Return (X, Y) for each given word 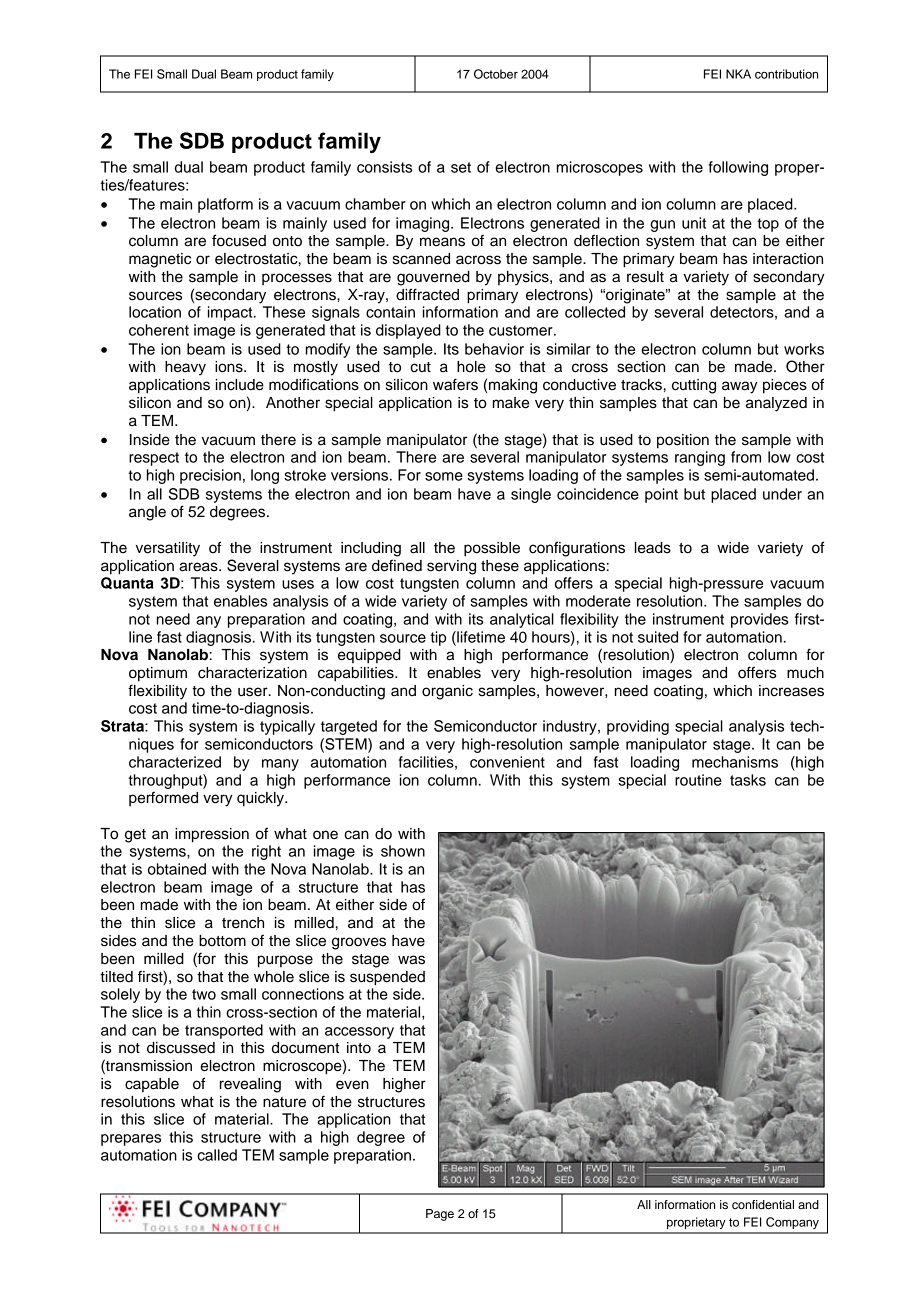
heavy (185, 368)
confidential (763, 1204)
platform (225, 205)
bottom (222, 941)
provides (759, 620)
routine (698, 780)
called (217, 1155)
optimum (158, 674)
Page (440, 1215)
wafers (455, 384)
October (496, 74)
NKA (738, 74)
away (740, 387)
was (411, 960)
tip (438, 638)
